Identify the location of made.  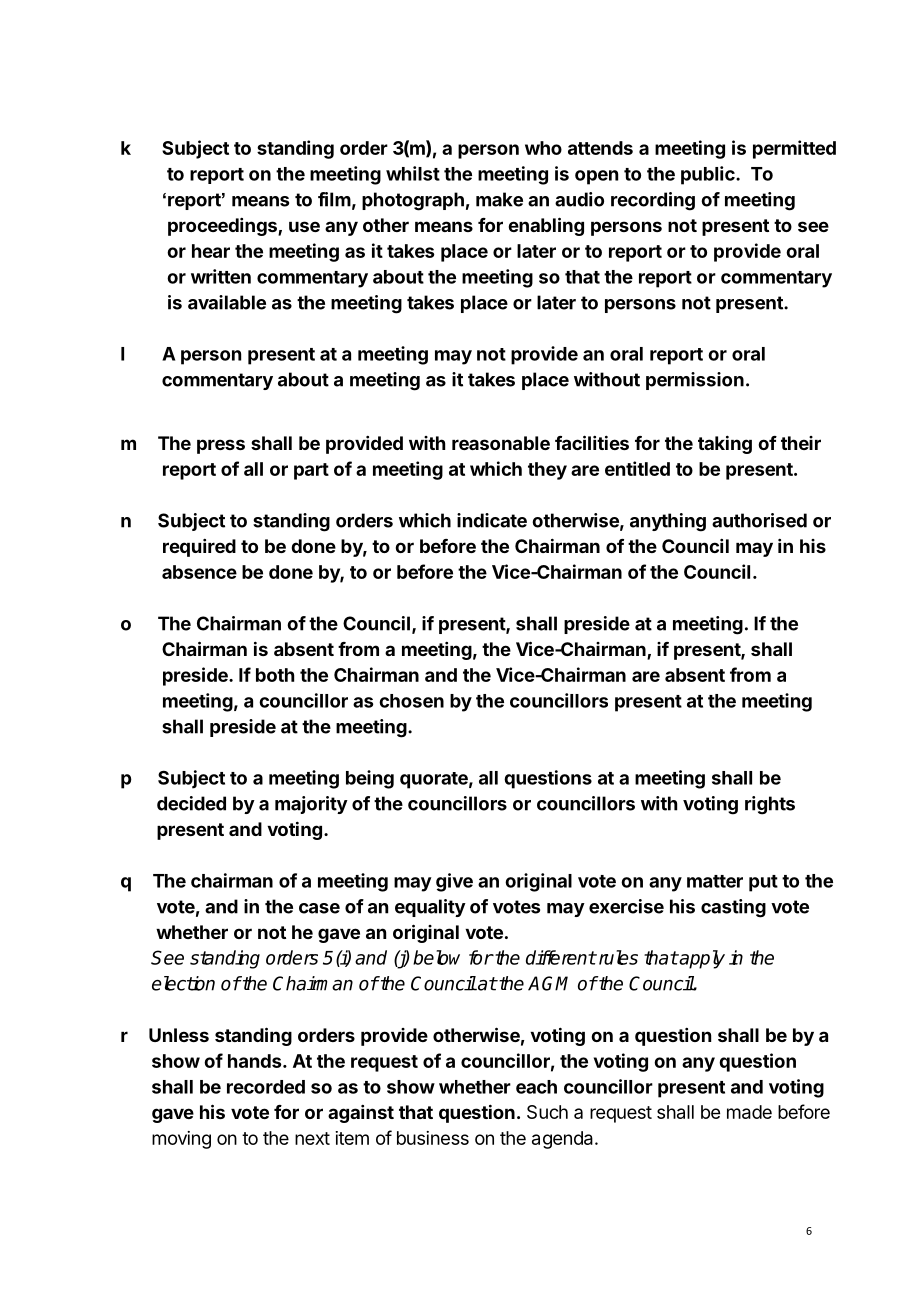
(749, 1112).
